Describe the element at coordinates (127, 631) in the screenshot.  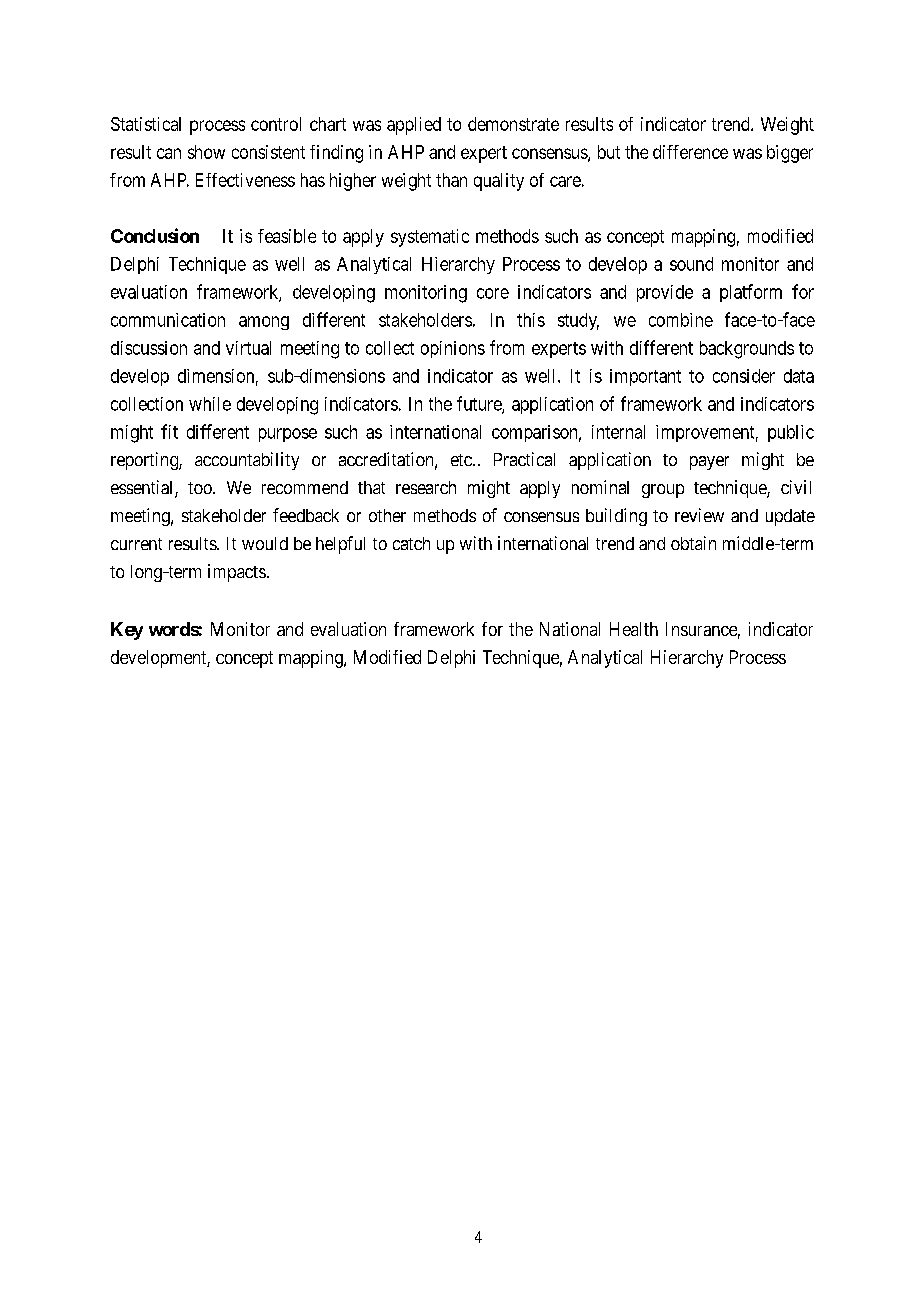
I see `Key` at that location.
